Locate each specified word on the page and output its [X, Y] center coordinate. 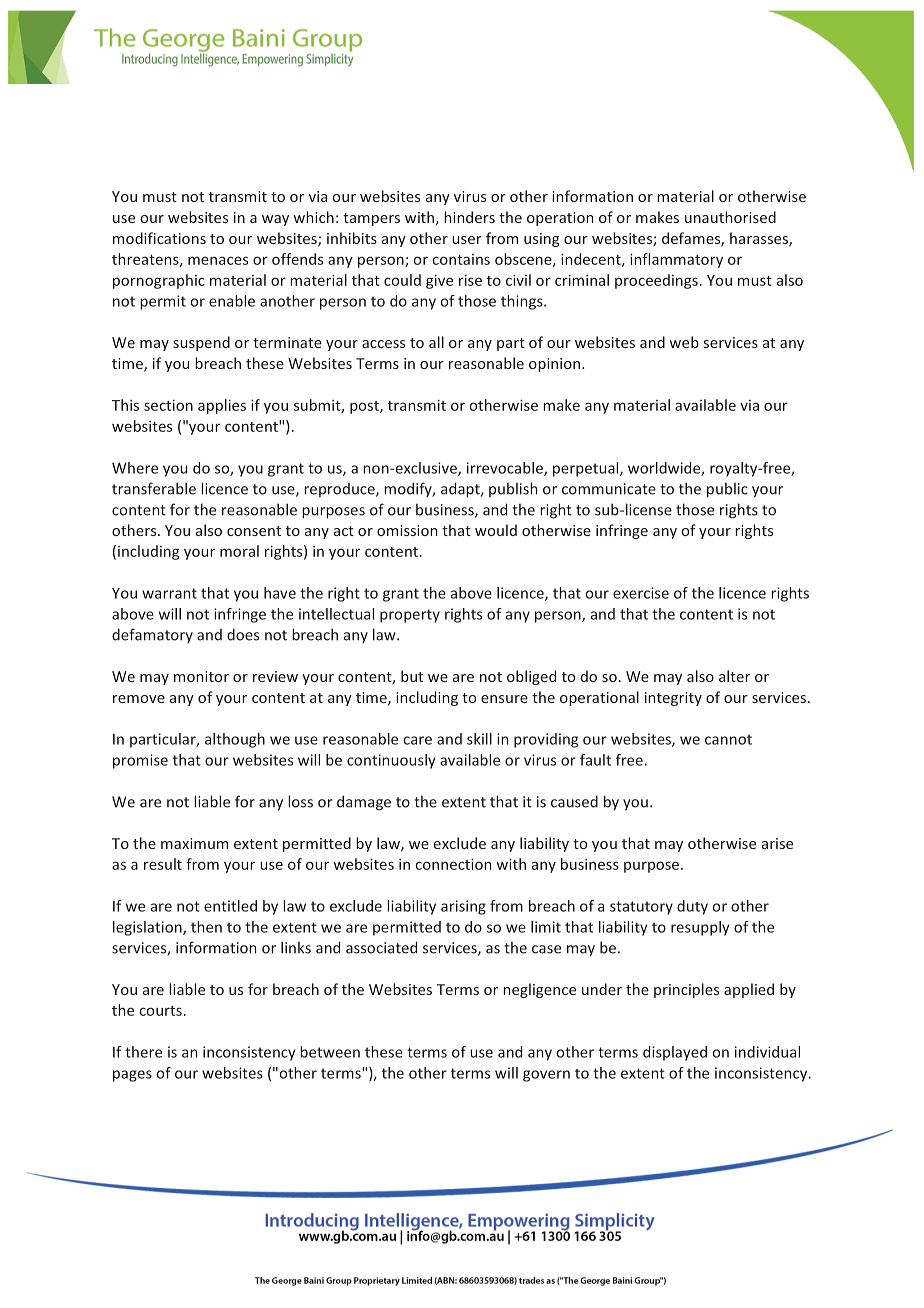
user [467, 240]
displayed [675, 1053]
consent [254, 531]
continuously [391, 761]
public [727, 490]
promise [140, 761]
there [143, 1052]
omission [407, 530]
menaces [218, 260]
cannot [728, 739]
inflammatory [676, 260]
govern [546, 1076]
